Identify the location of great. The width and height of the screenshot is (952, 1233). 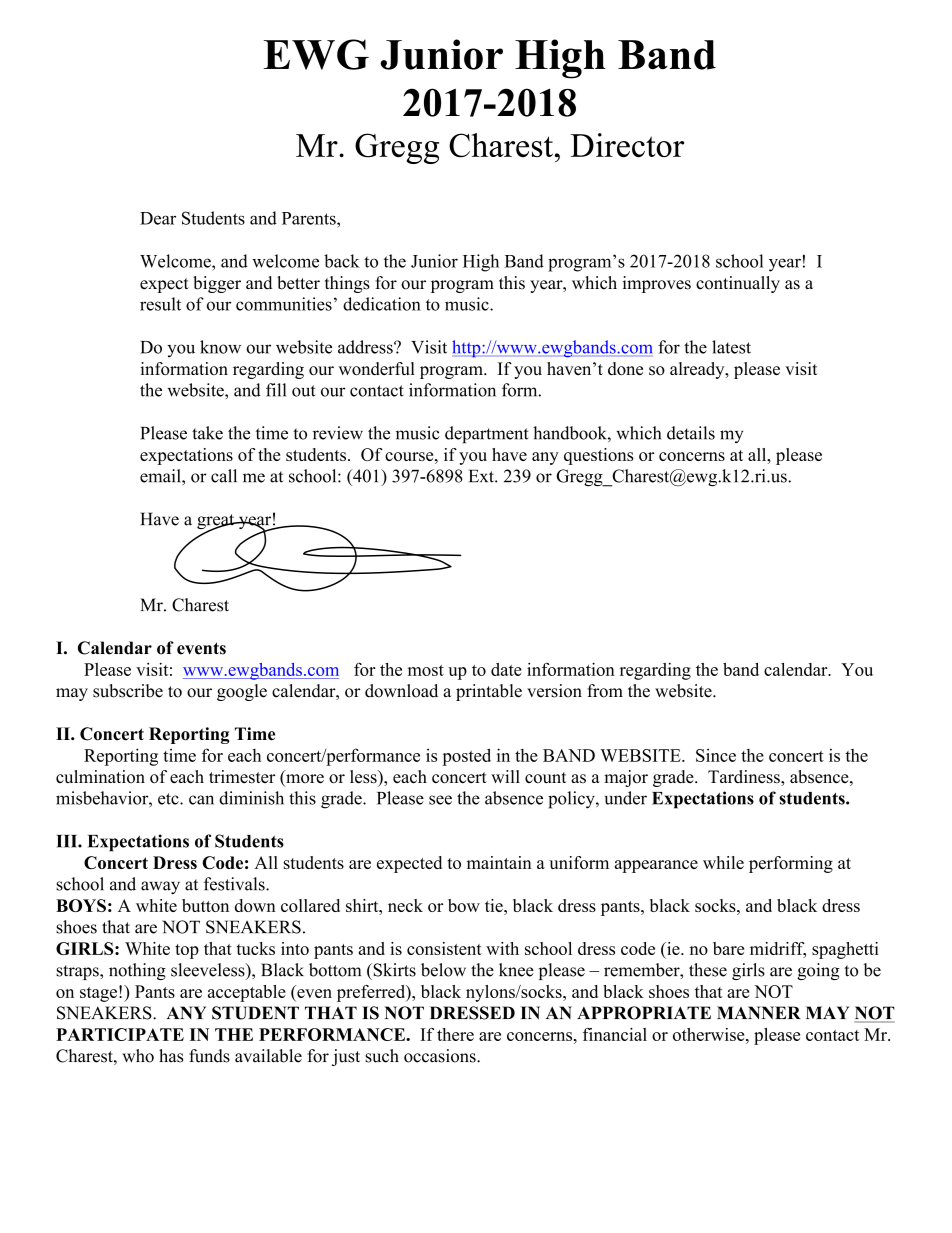
(217, 523).
